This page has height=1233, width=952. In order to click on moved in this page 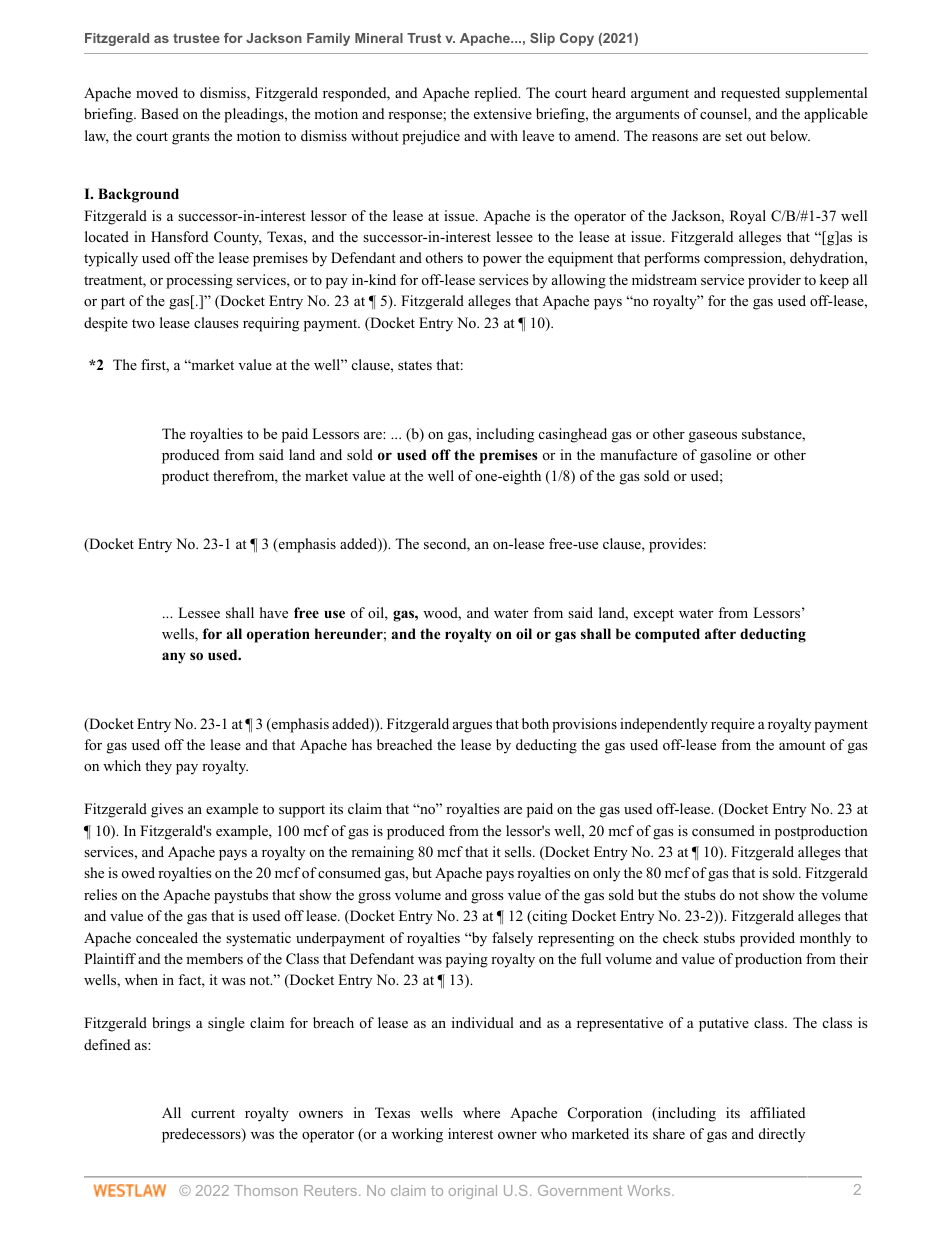, I will do `click(157, 92)`.
